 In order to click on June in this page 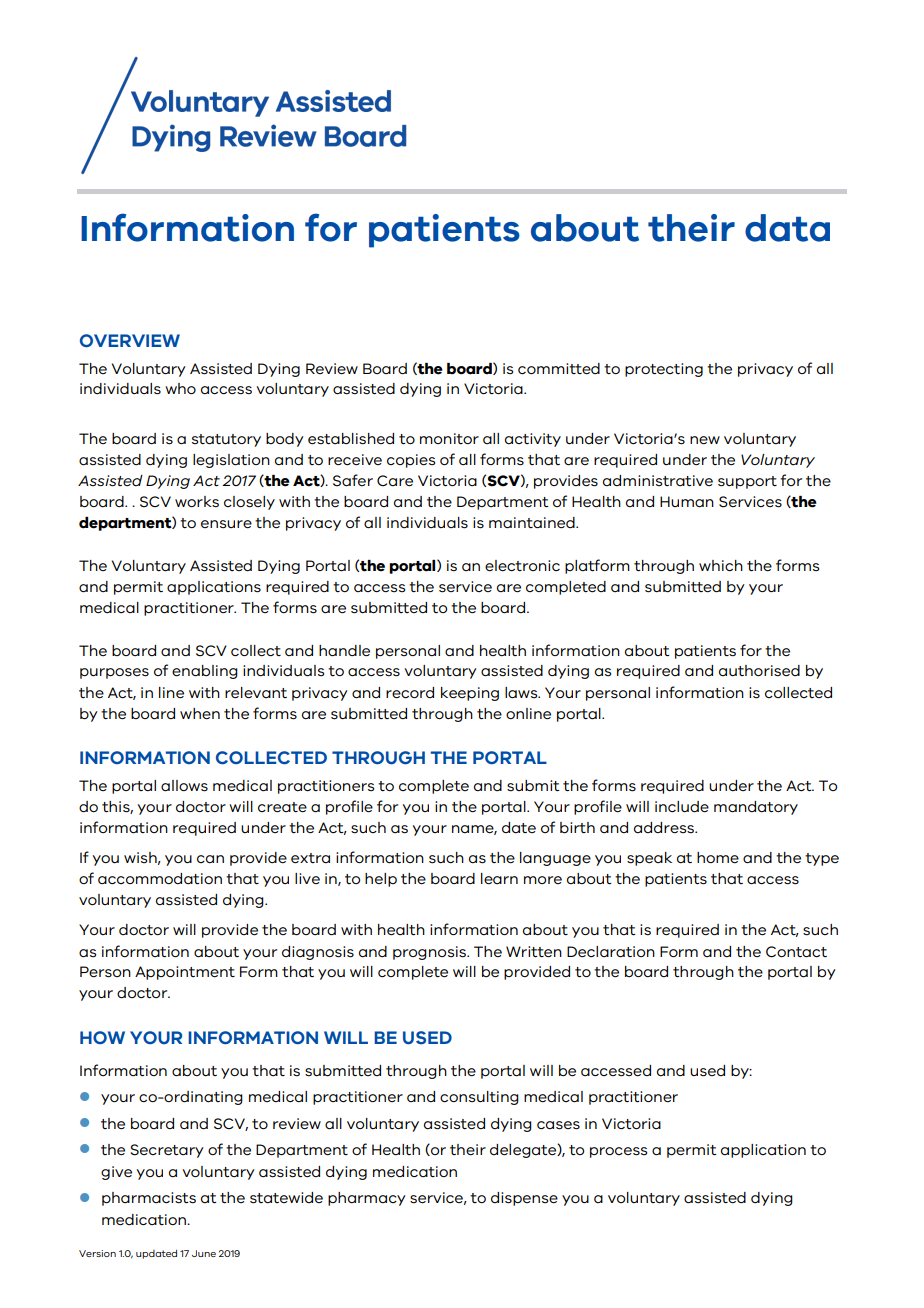, I will do `click(204, 1253)`.
